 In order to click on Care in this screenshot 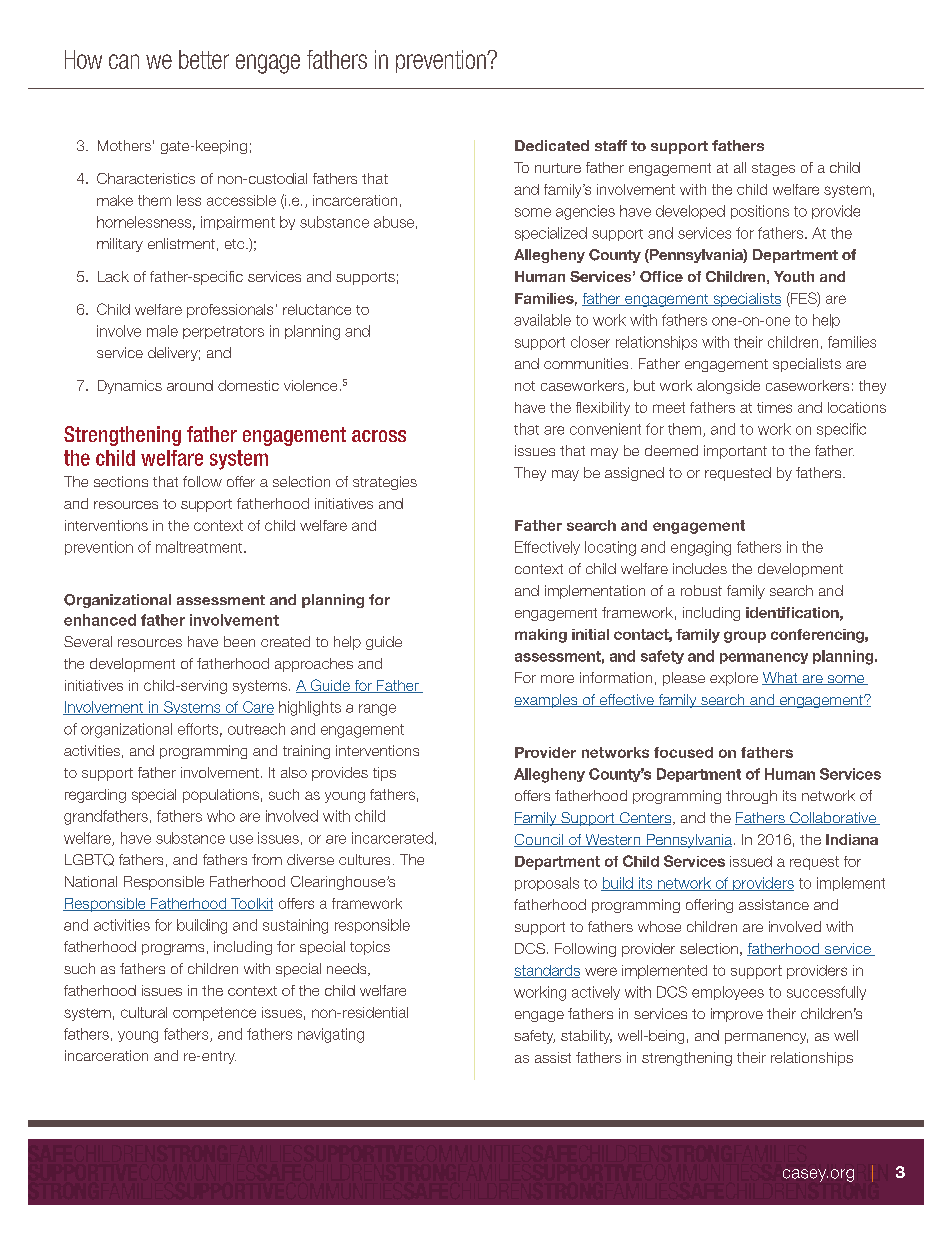, I will do `click(257, 708)`.
